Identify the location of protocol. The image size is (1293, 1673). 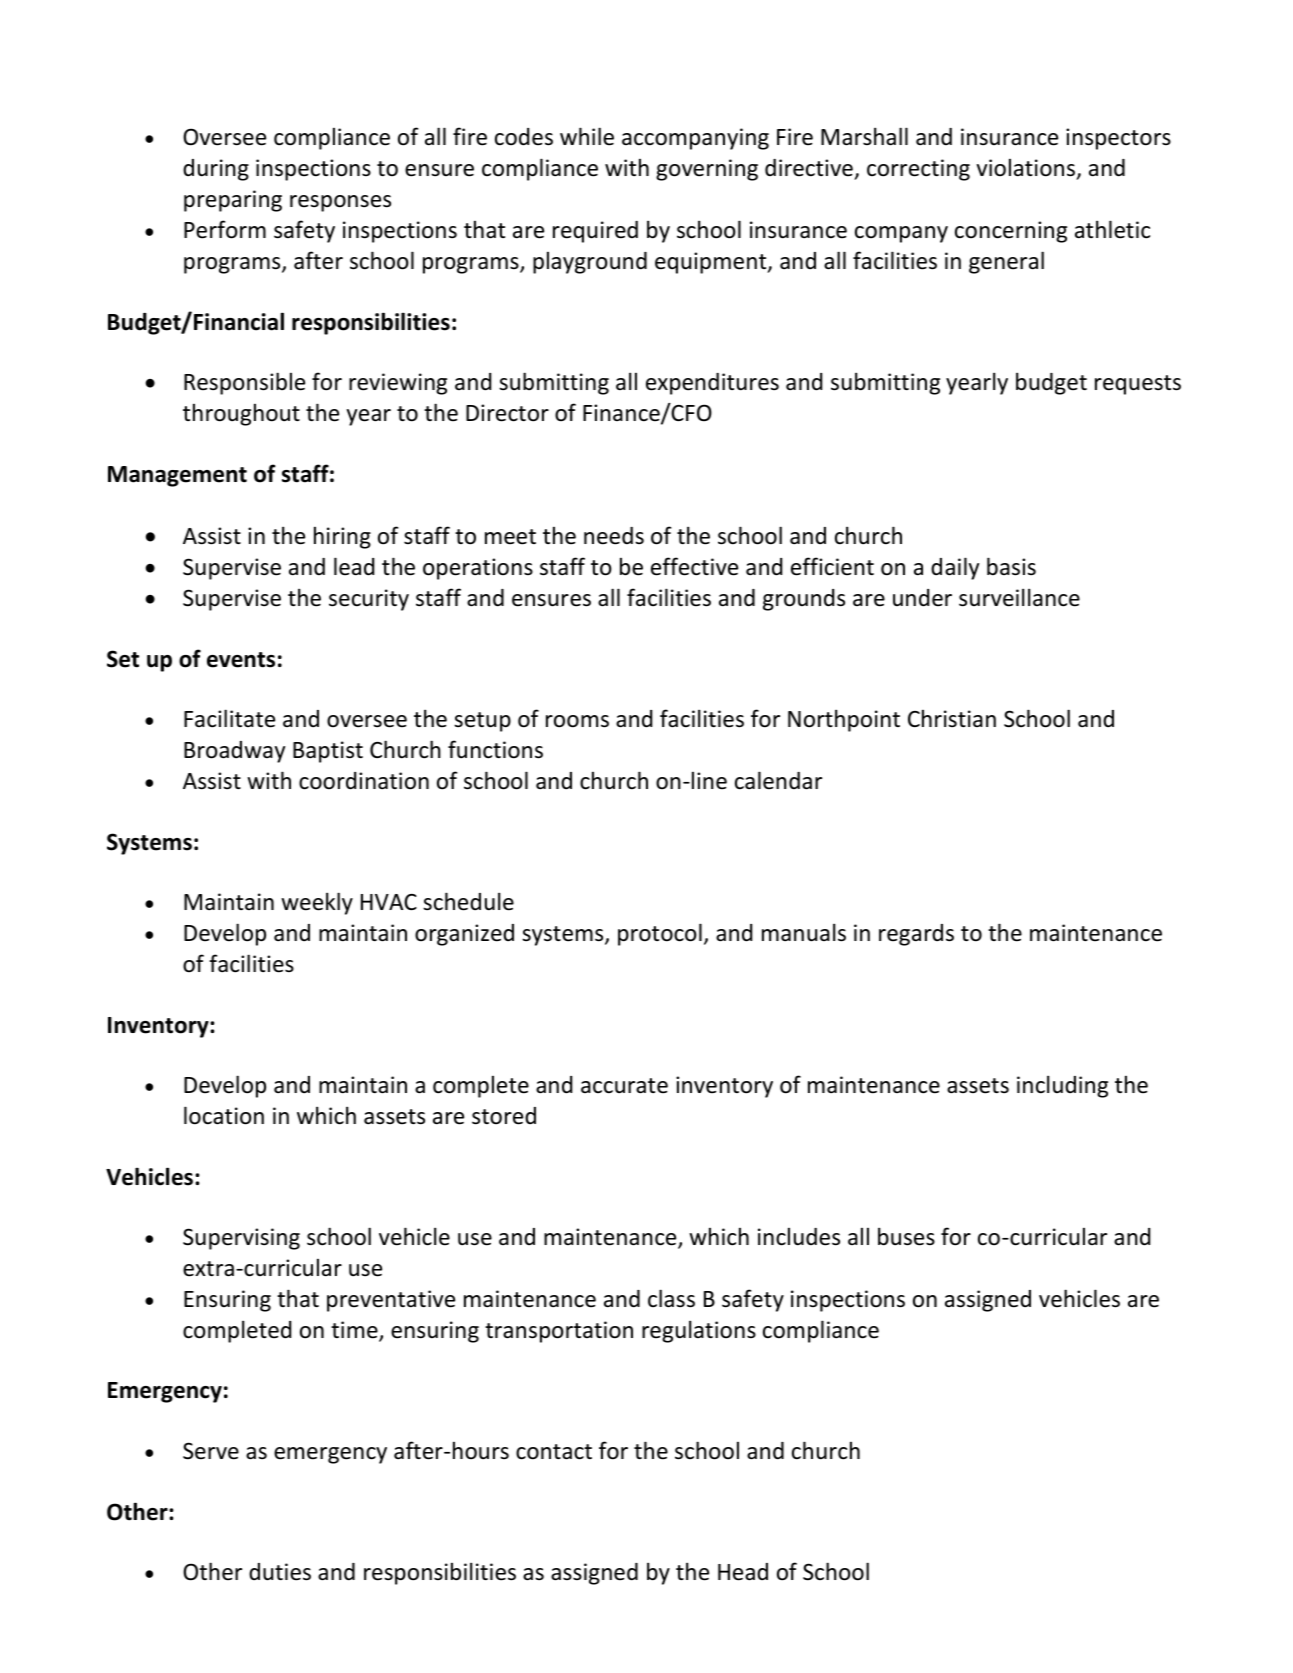
(660, 934).
